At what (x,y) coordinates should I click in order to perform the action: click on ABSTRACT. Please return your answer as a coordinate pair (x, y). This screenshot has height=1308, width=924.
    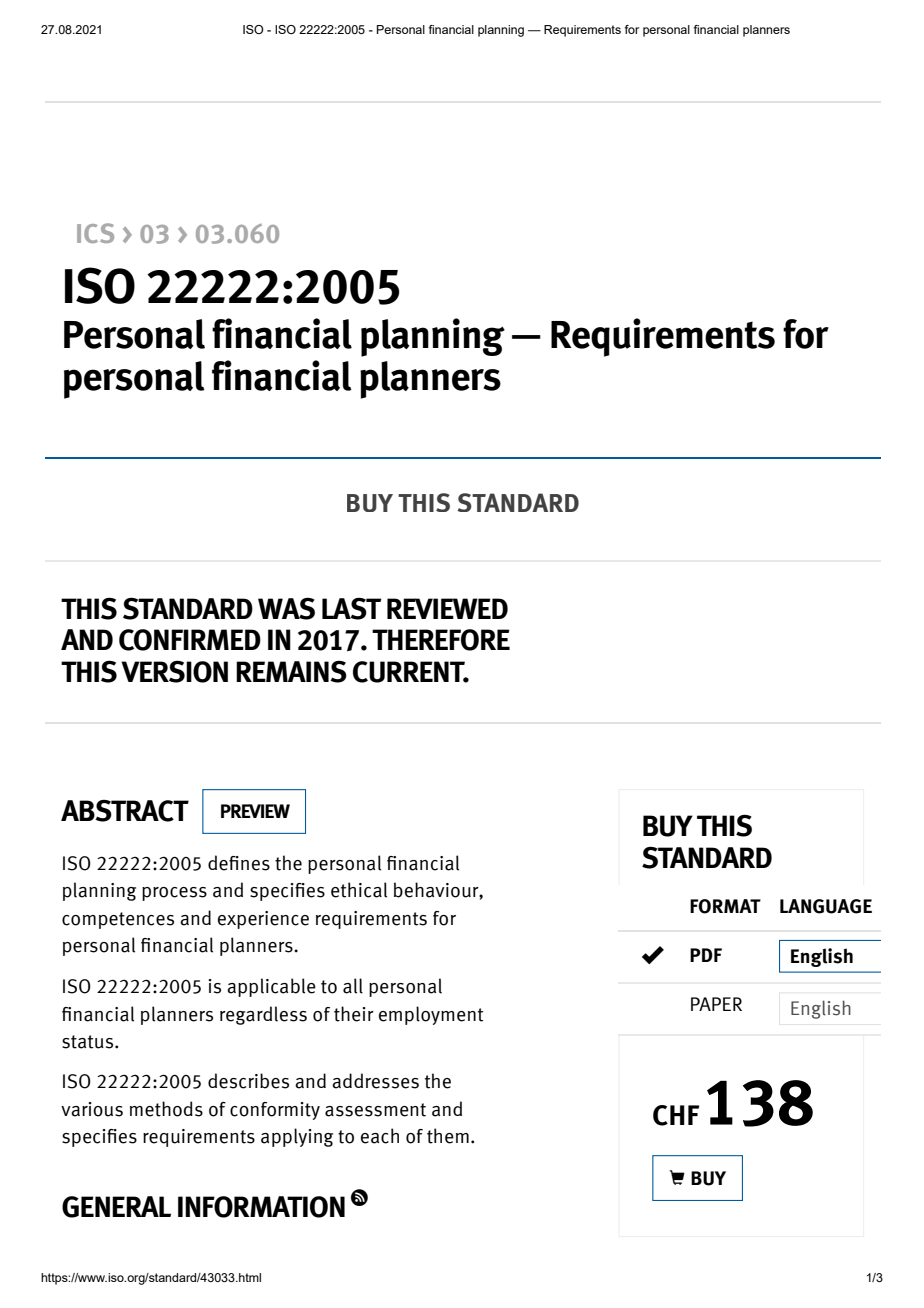
    Looking at the image, I should click on (125, 811).
